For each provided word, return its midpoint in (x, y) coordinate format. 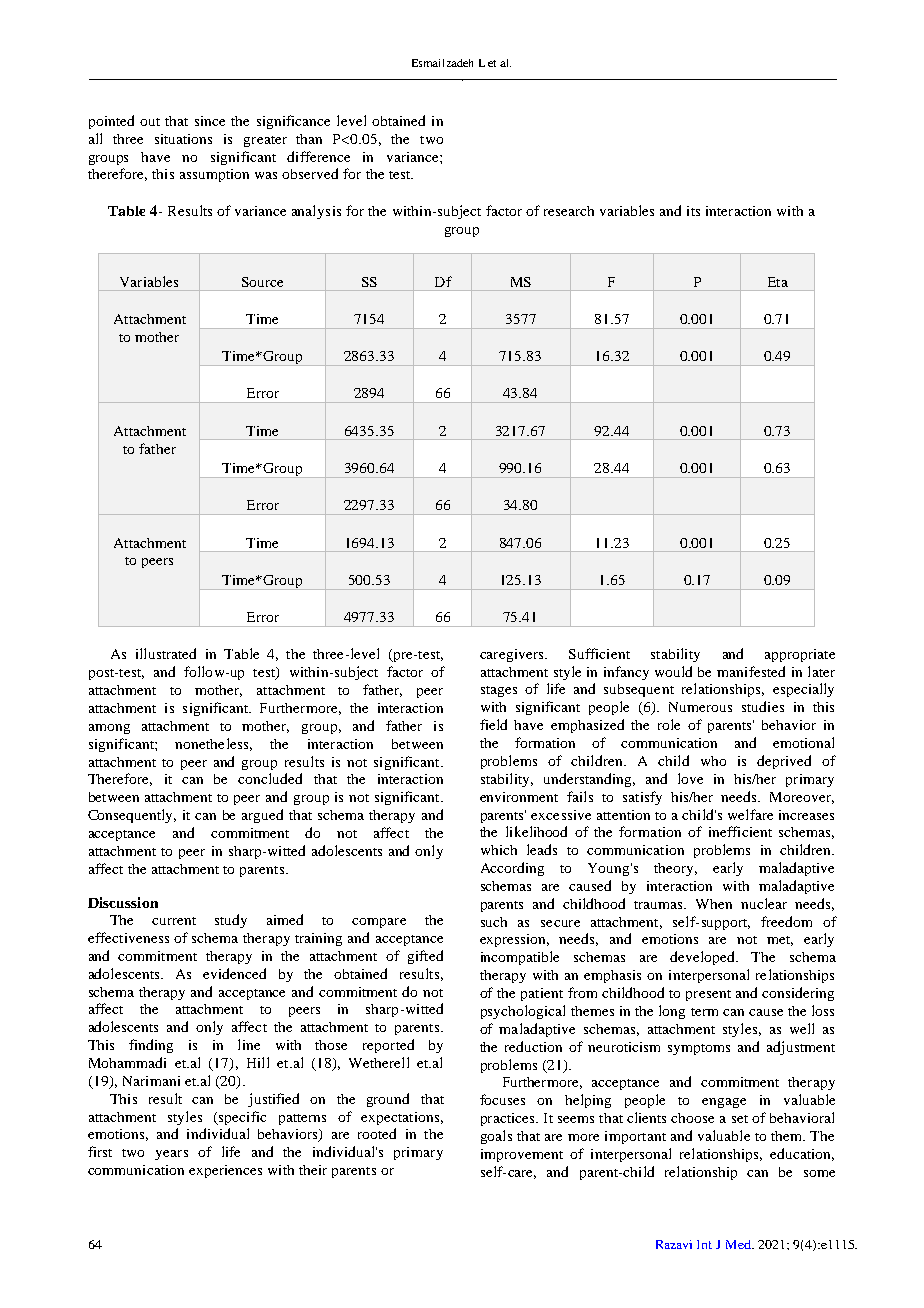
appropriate (800, 655)
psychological (523, 1012)
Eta (778, 282)
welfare (750, 814)
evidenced (234, 973)
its (693, 211)
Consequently (132, 816)
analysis (316, 212)
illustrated (166, 653)
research (569, 211)
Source (262, 282)
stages (499, 691)
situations (183, 139)
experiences (225, 1171)
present (708, 995)
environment (519, 797)
